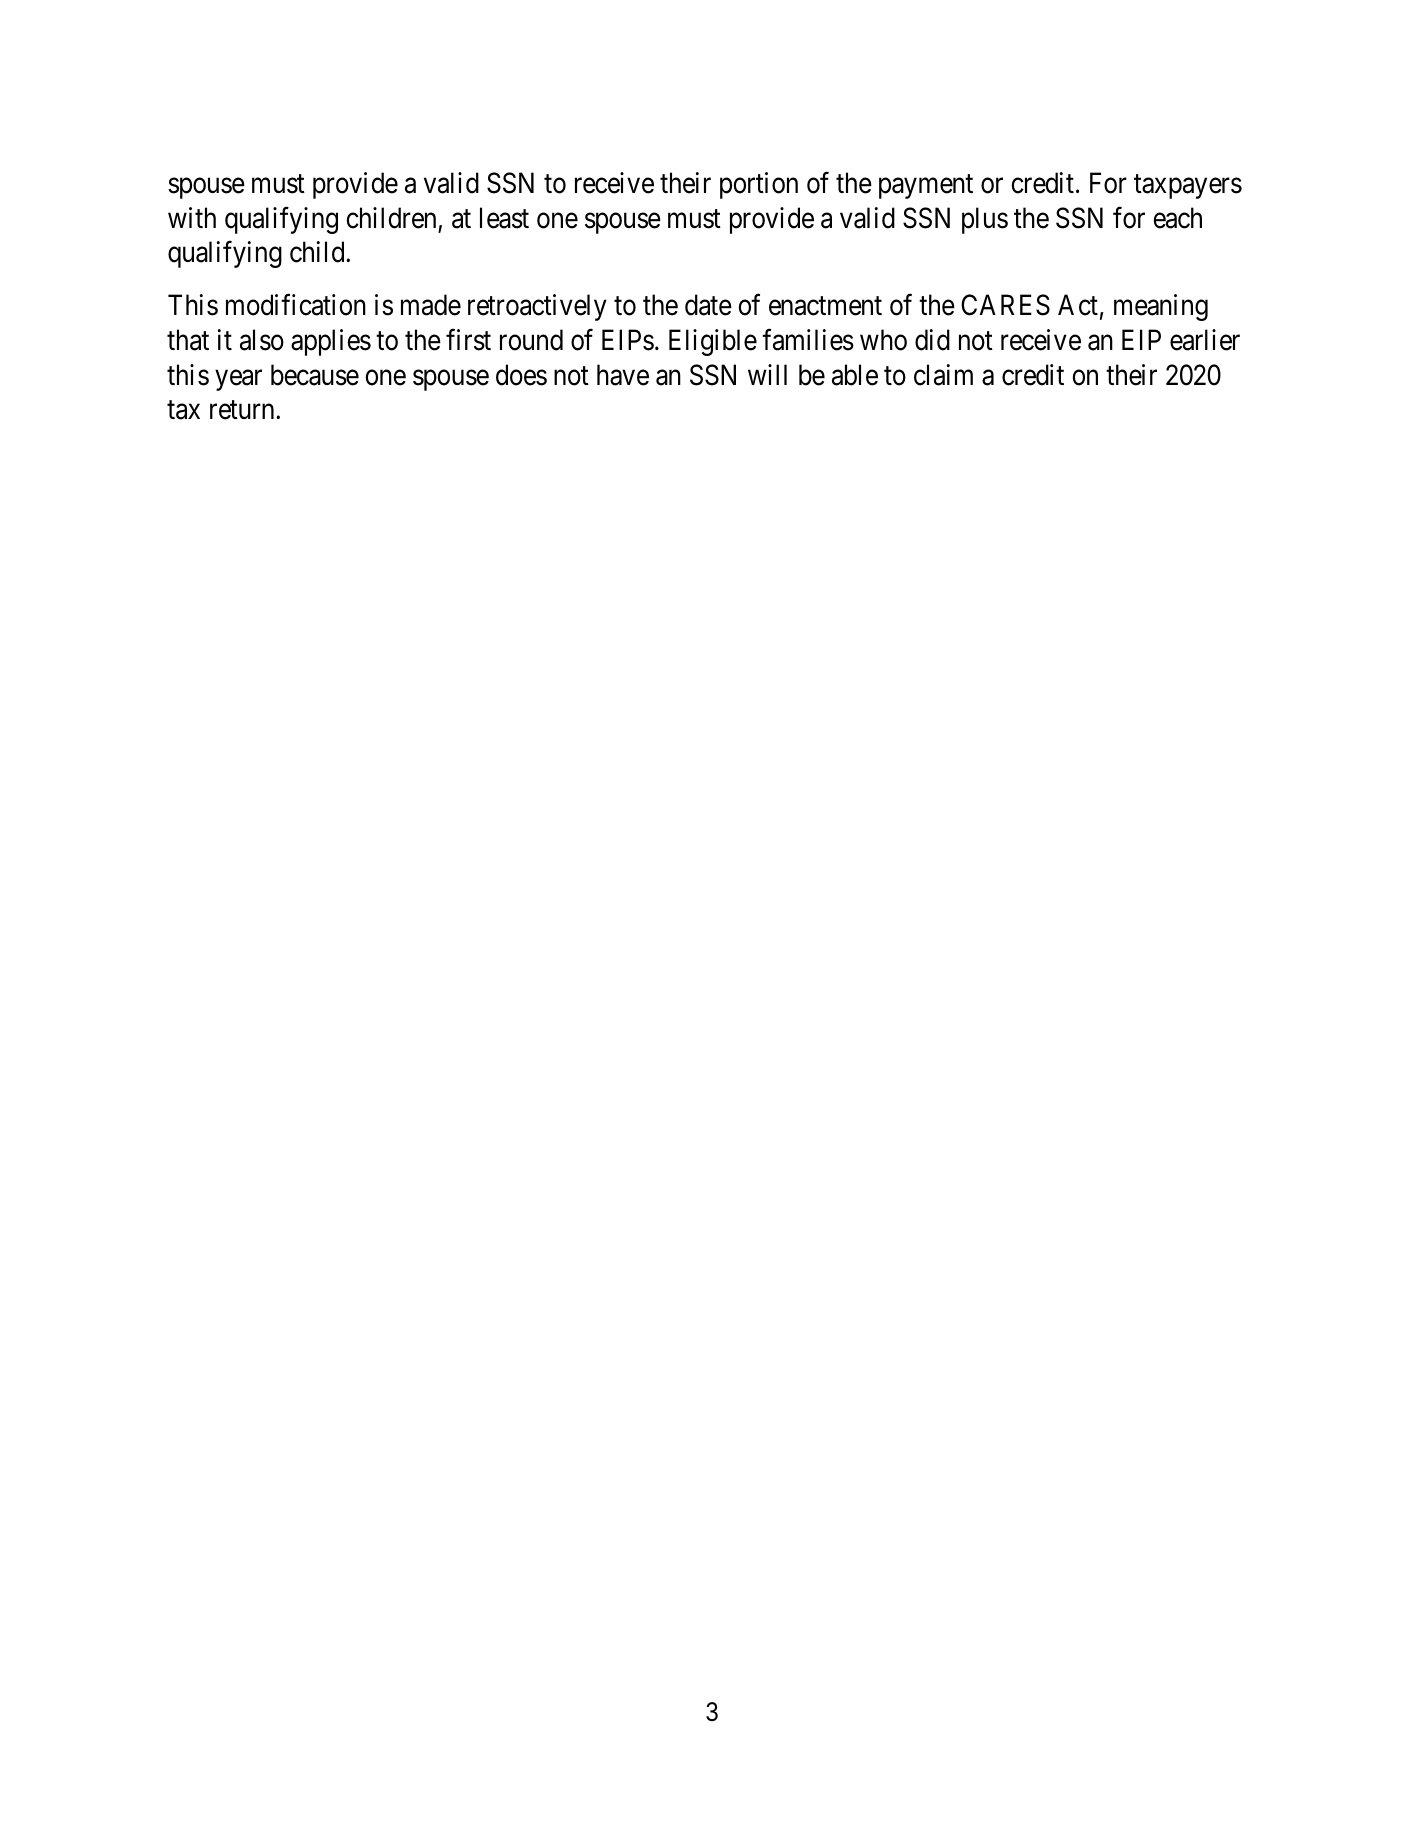 The height and width of the screenshot is (1842, 1423). Describe the element at coordinates (623, 375) in the screenshot. I see `have` at that location.
